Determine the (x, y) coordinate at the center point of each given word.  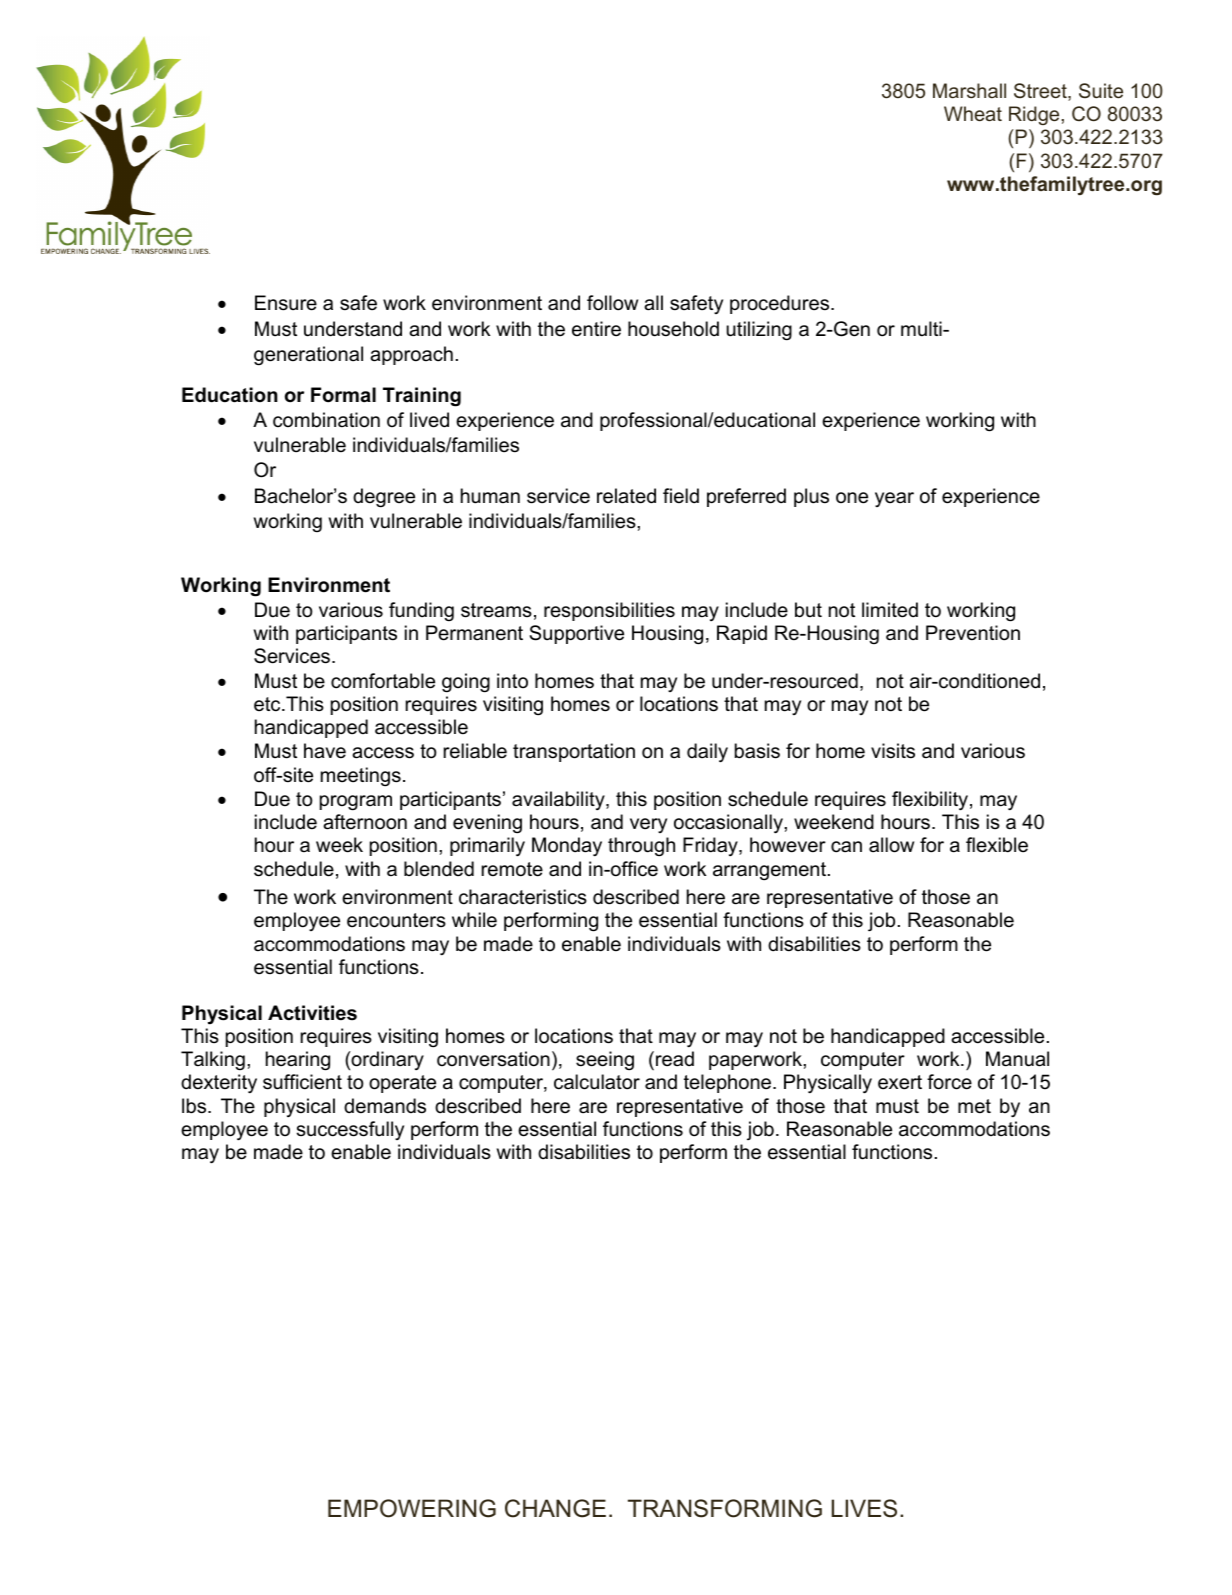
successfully (350, 1130)
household (673, 329)
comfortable (383, 681)
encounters (396, 920)
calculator (597, 1082)
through (641, 847)
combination (326, 420)
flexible (997, 845)
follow (612, 303)
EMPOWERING (412, 1508)
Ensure (286, 303)
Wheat (973, 113)
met (974, 1106)
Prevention (973, 633)
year (894, 499)
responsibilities (609, 611)
